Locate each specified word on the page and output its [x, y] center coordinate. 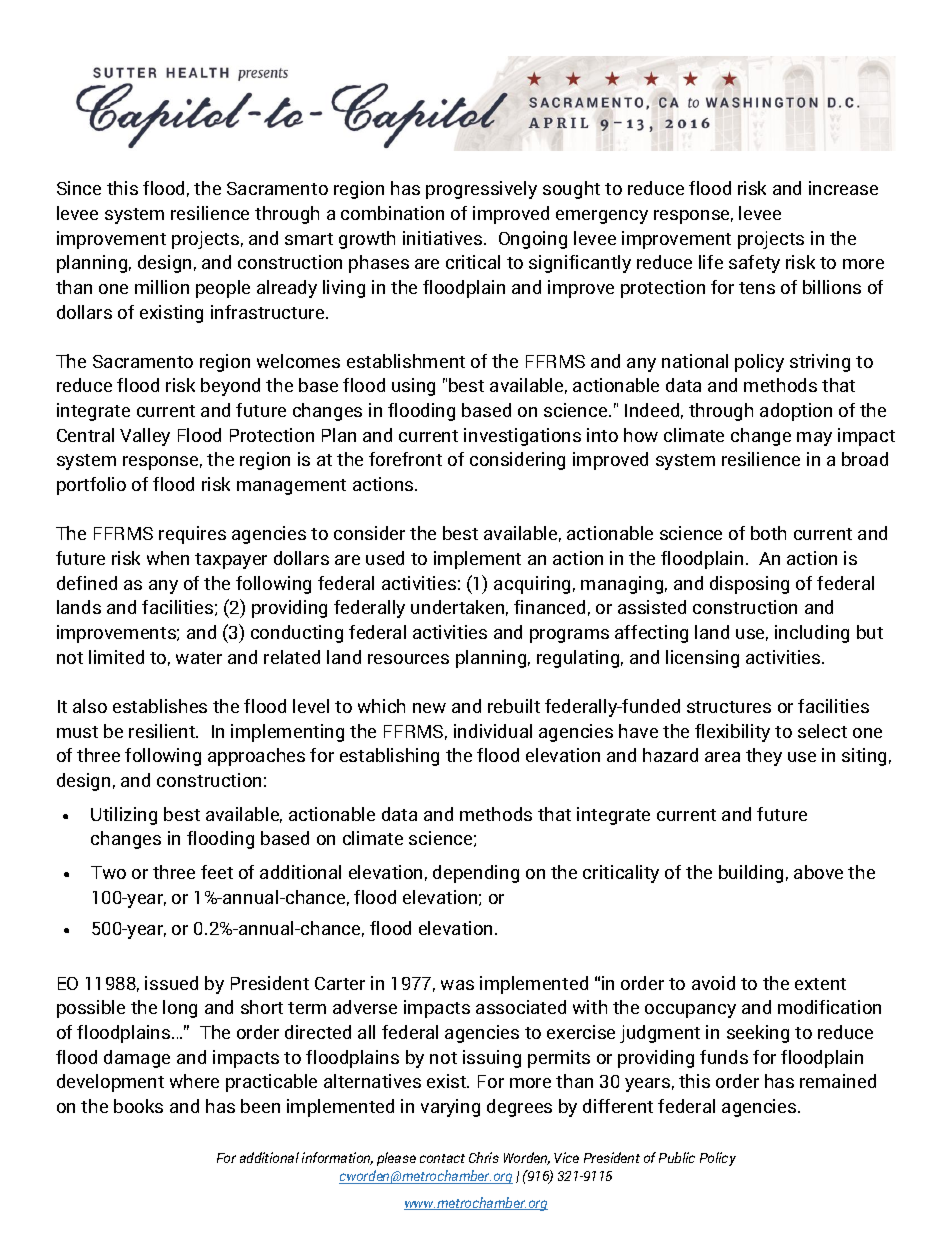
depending [476, 874]
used [385, 558]
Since [79, 188]
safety [754, 264]
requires [192, 535]
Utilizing [124, 816]
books [138, 1106]
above [818, 872]
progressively [481, 190]
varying [450, 1108]
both [768, 533]
